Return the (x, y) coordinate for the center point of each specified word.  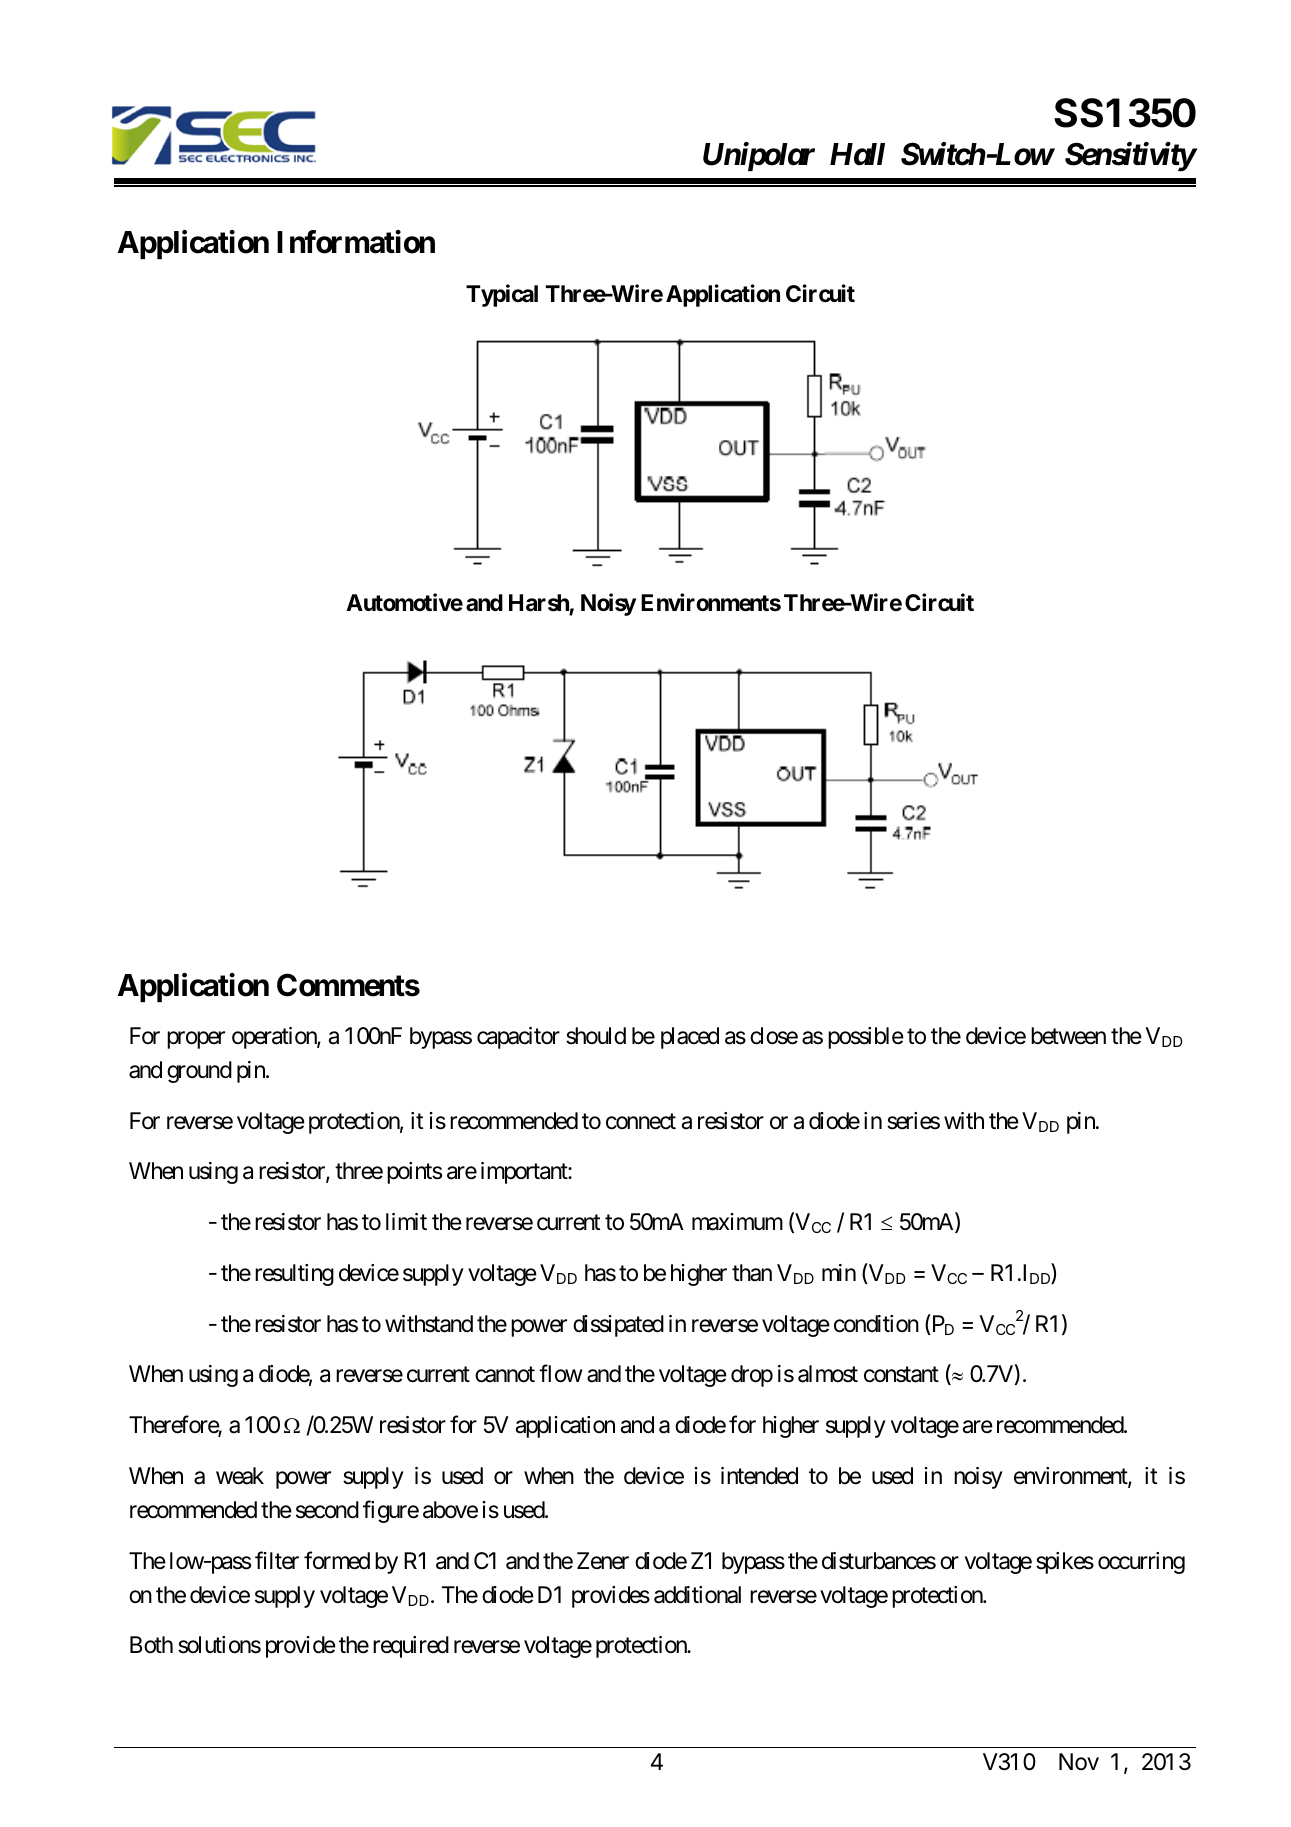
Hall (857, 154)
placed (690, 1038)
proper (196, 1040)
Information (356, 242)
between (1068, 1036)
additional (697, 1595)
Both (151, 1645)
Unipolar (759, 156)
